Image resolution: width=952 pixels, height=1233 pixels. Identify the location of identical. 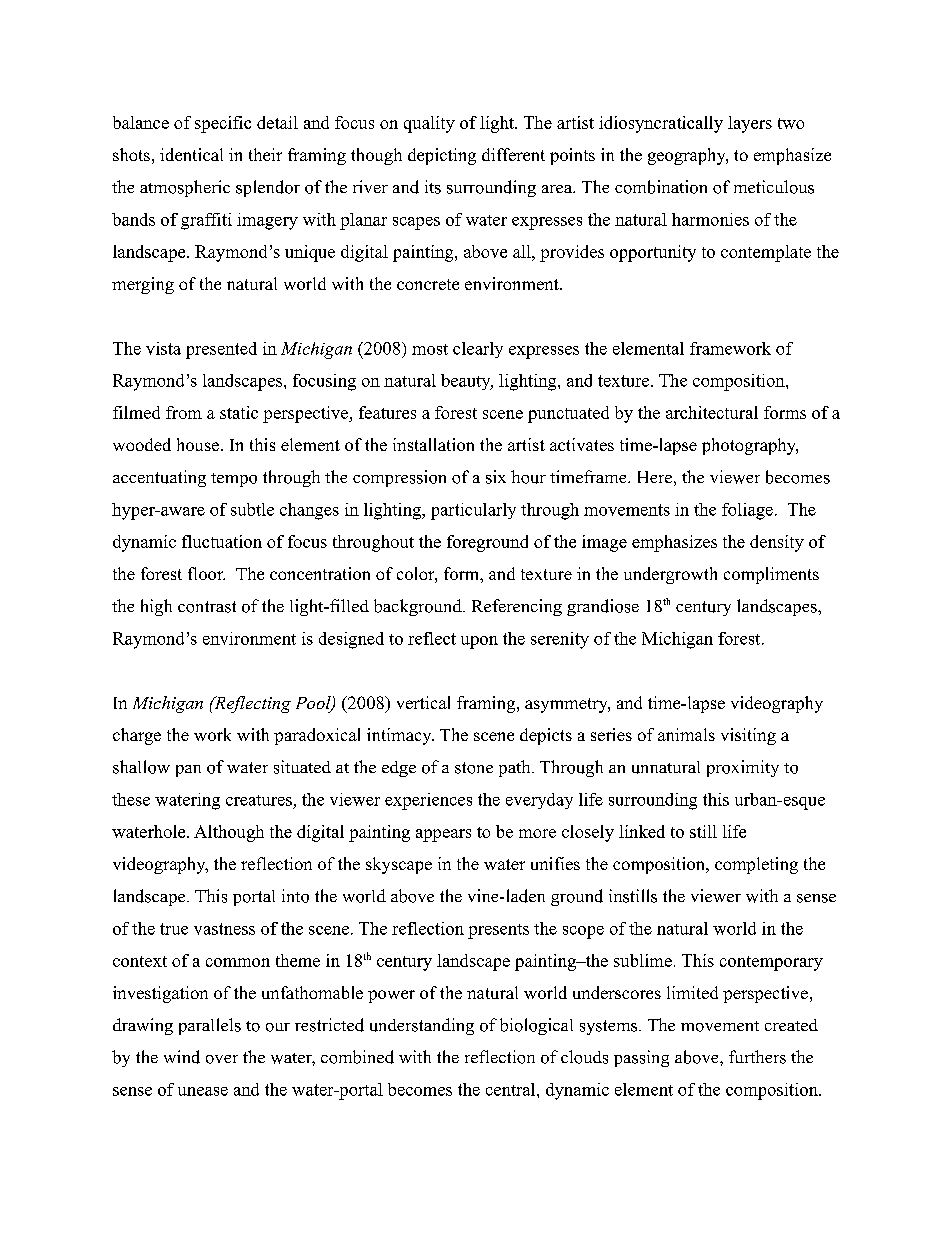
(191, 154).
